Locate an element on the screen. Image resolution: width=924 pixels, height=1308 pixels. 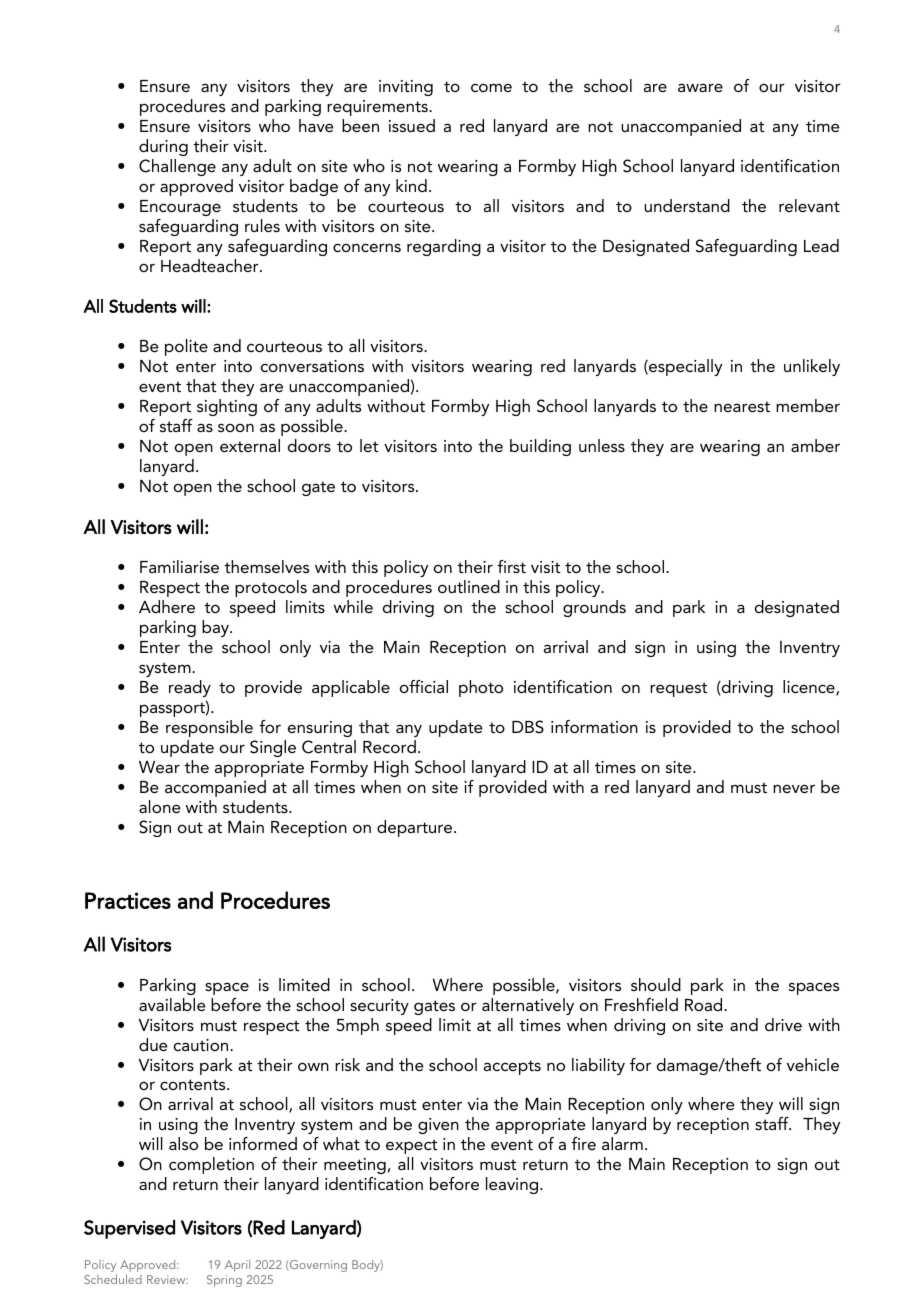
nearest is located at coordinates (742, 406).
